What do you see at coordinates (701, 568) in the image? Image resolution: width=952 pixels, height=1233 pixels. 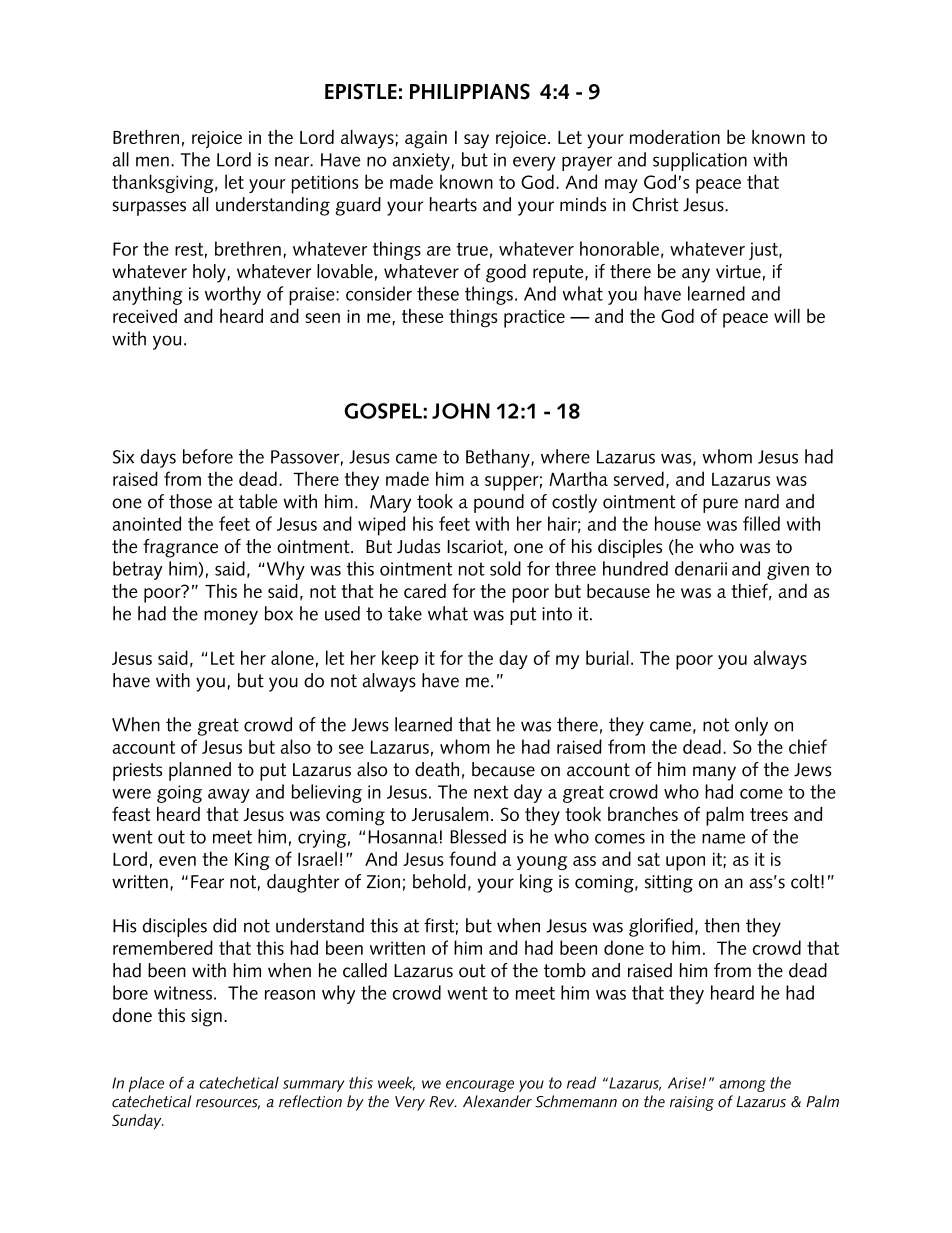 I see `denarii` at bounding box center [701, 568].
